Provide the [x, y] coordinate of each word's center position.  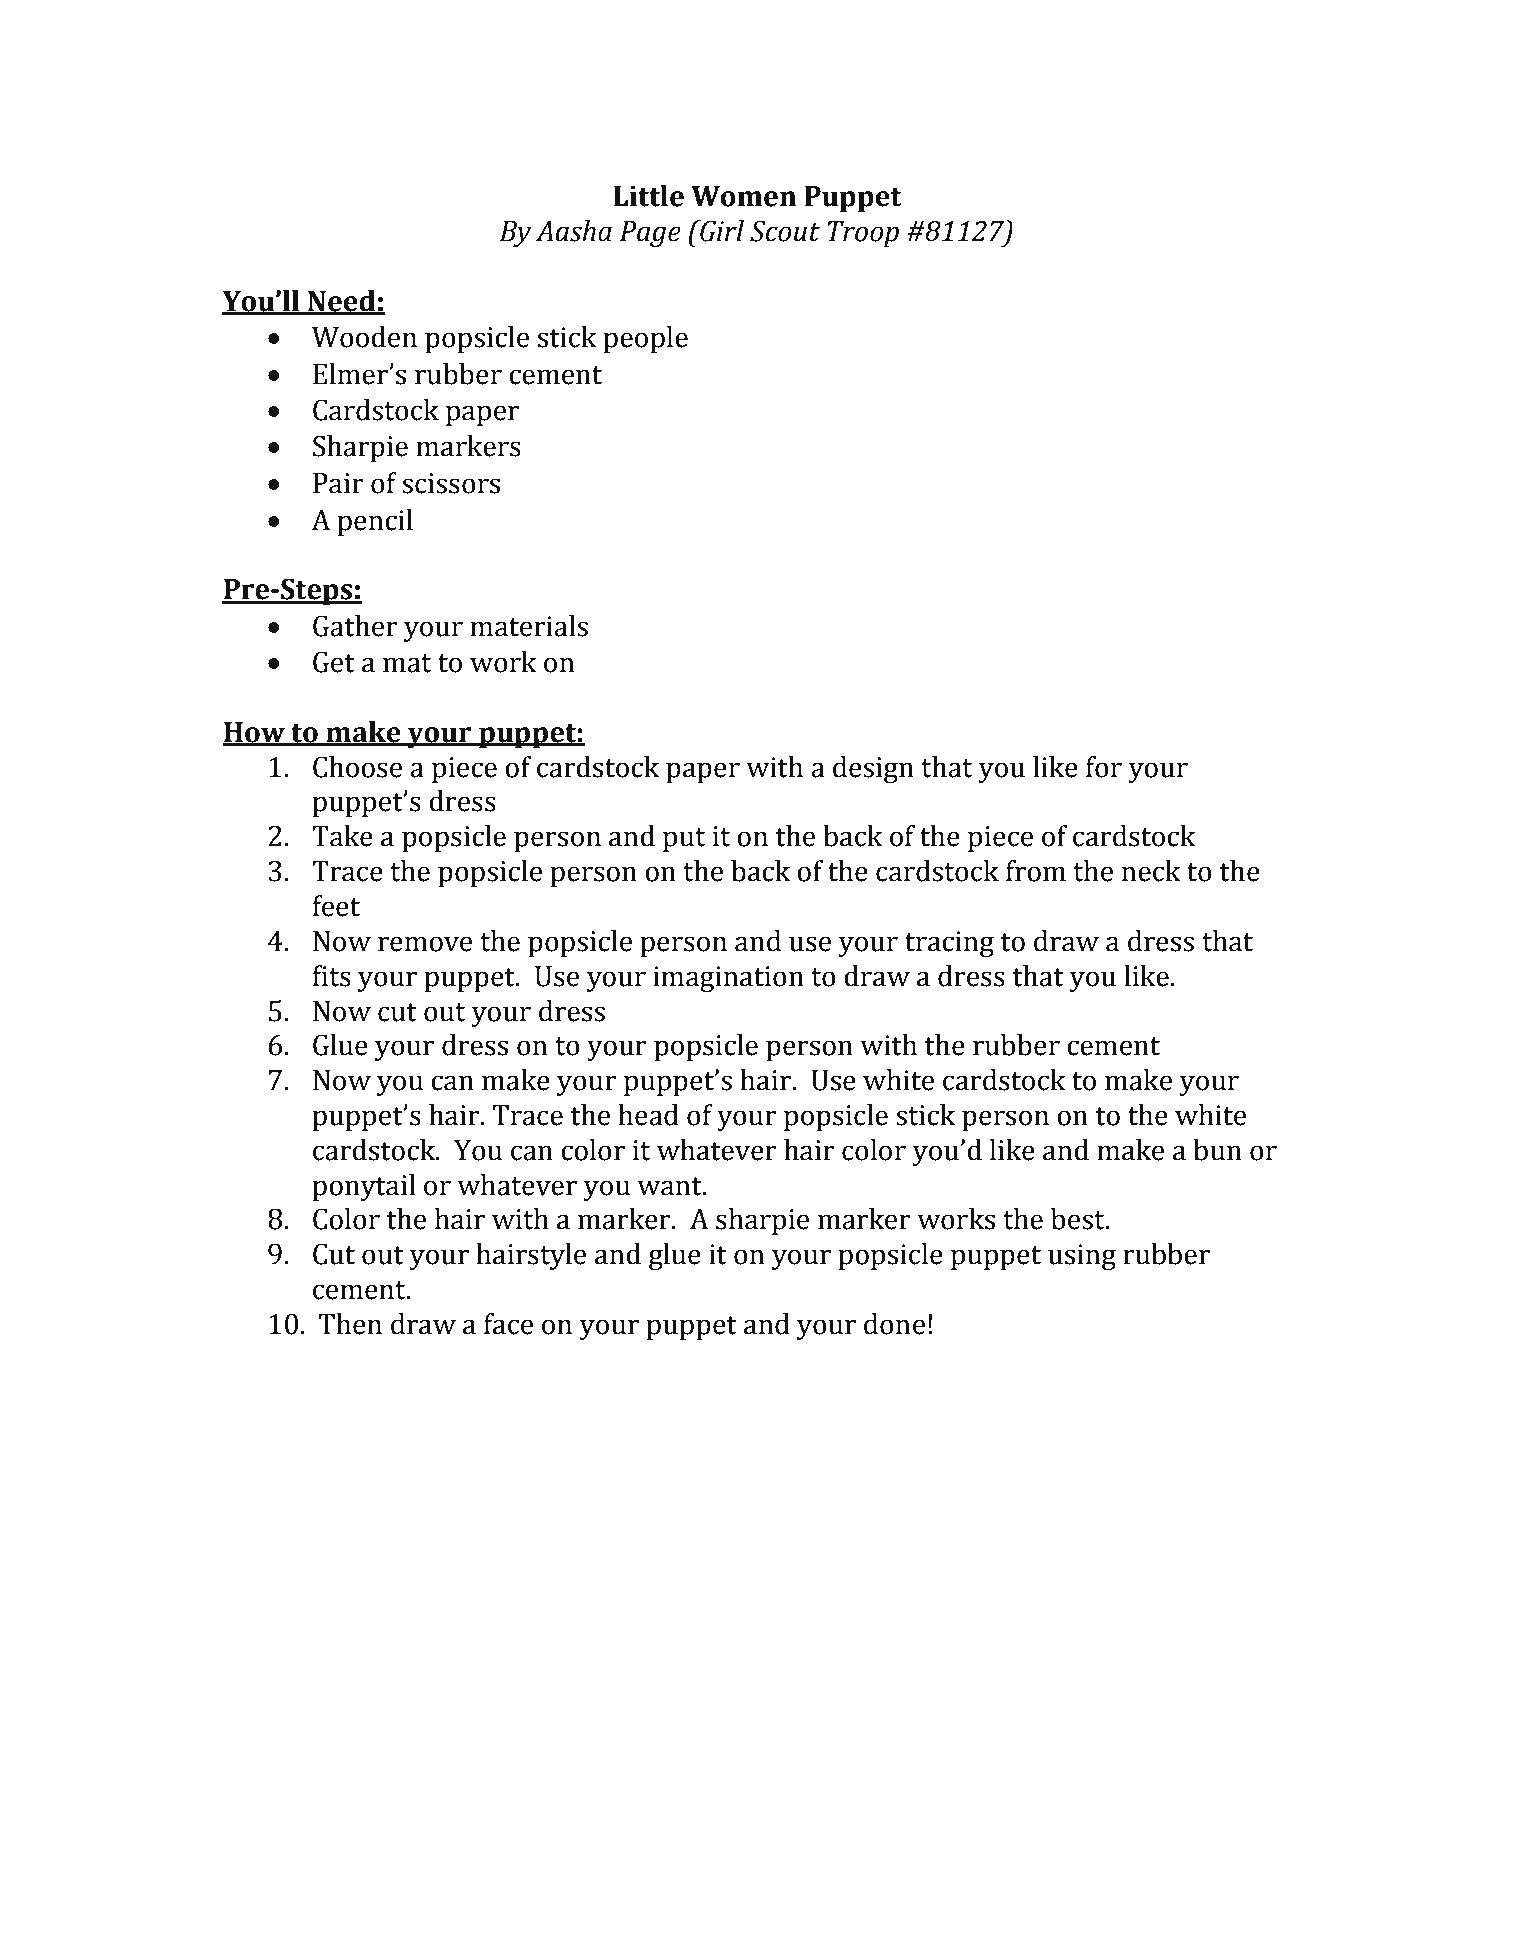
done [894, 1324]
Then [350, 1324]
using [1082, 1257]
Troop [863, 234]
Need [342, 302]
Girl [721, 231]
